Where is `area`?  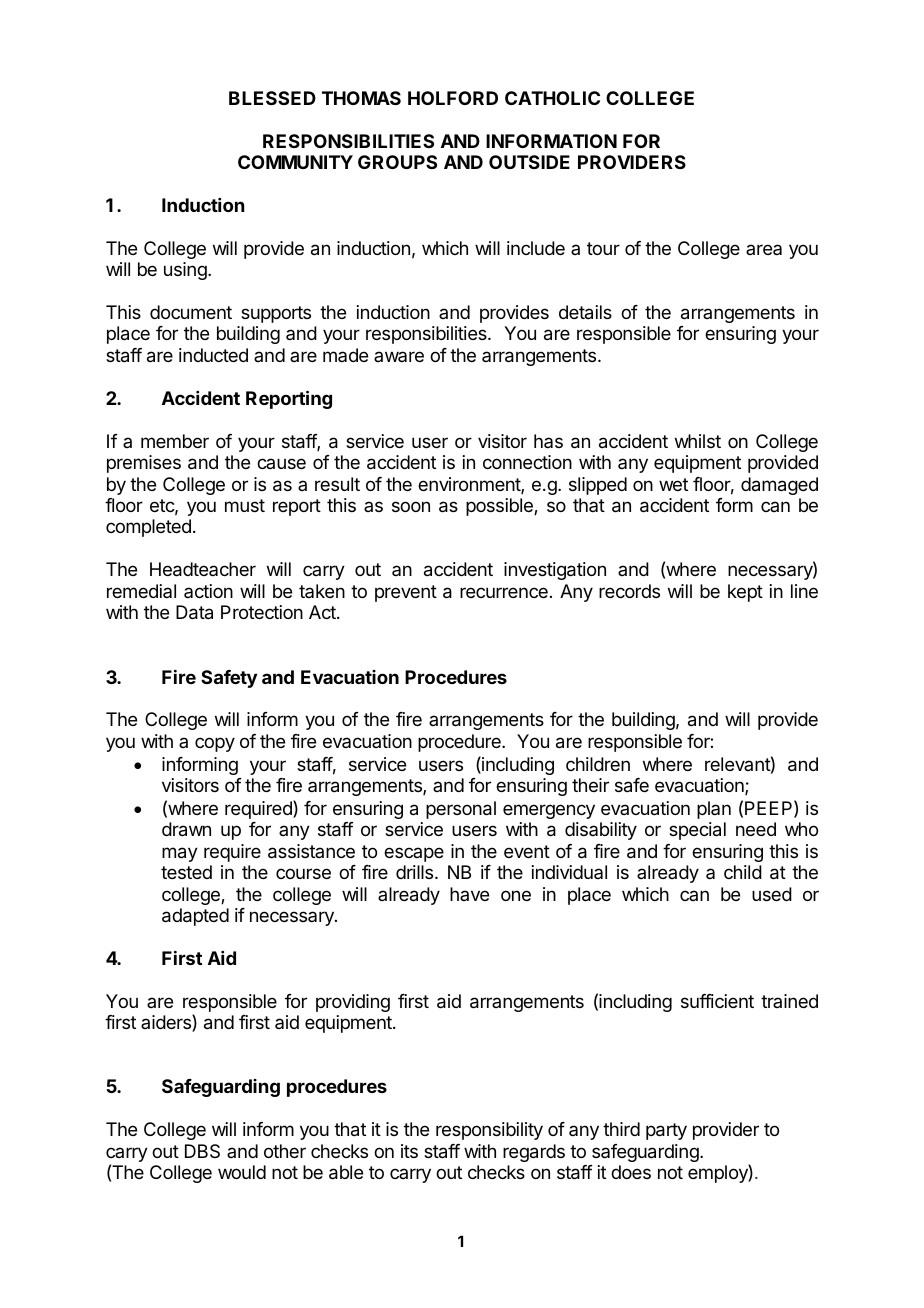 area is located at coordinates (764, 249).
